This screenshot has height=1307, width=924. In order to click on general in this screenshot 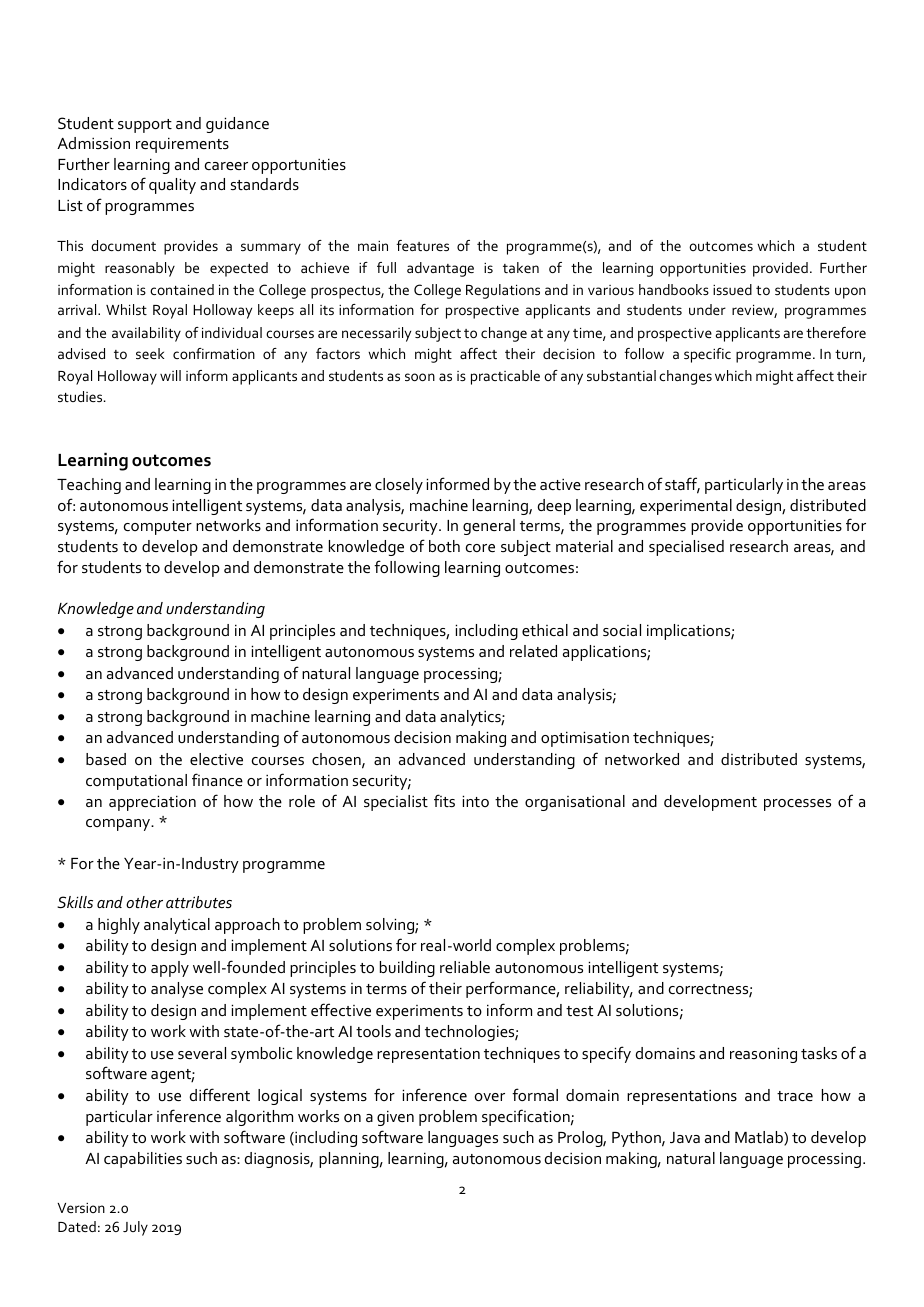, I will do `click(489, 527)`.
